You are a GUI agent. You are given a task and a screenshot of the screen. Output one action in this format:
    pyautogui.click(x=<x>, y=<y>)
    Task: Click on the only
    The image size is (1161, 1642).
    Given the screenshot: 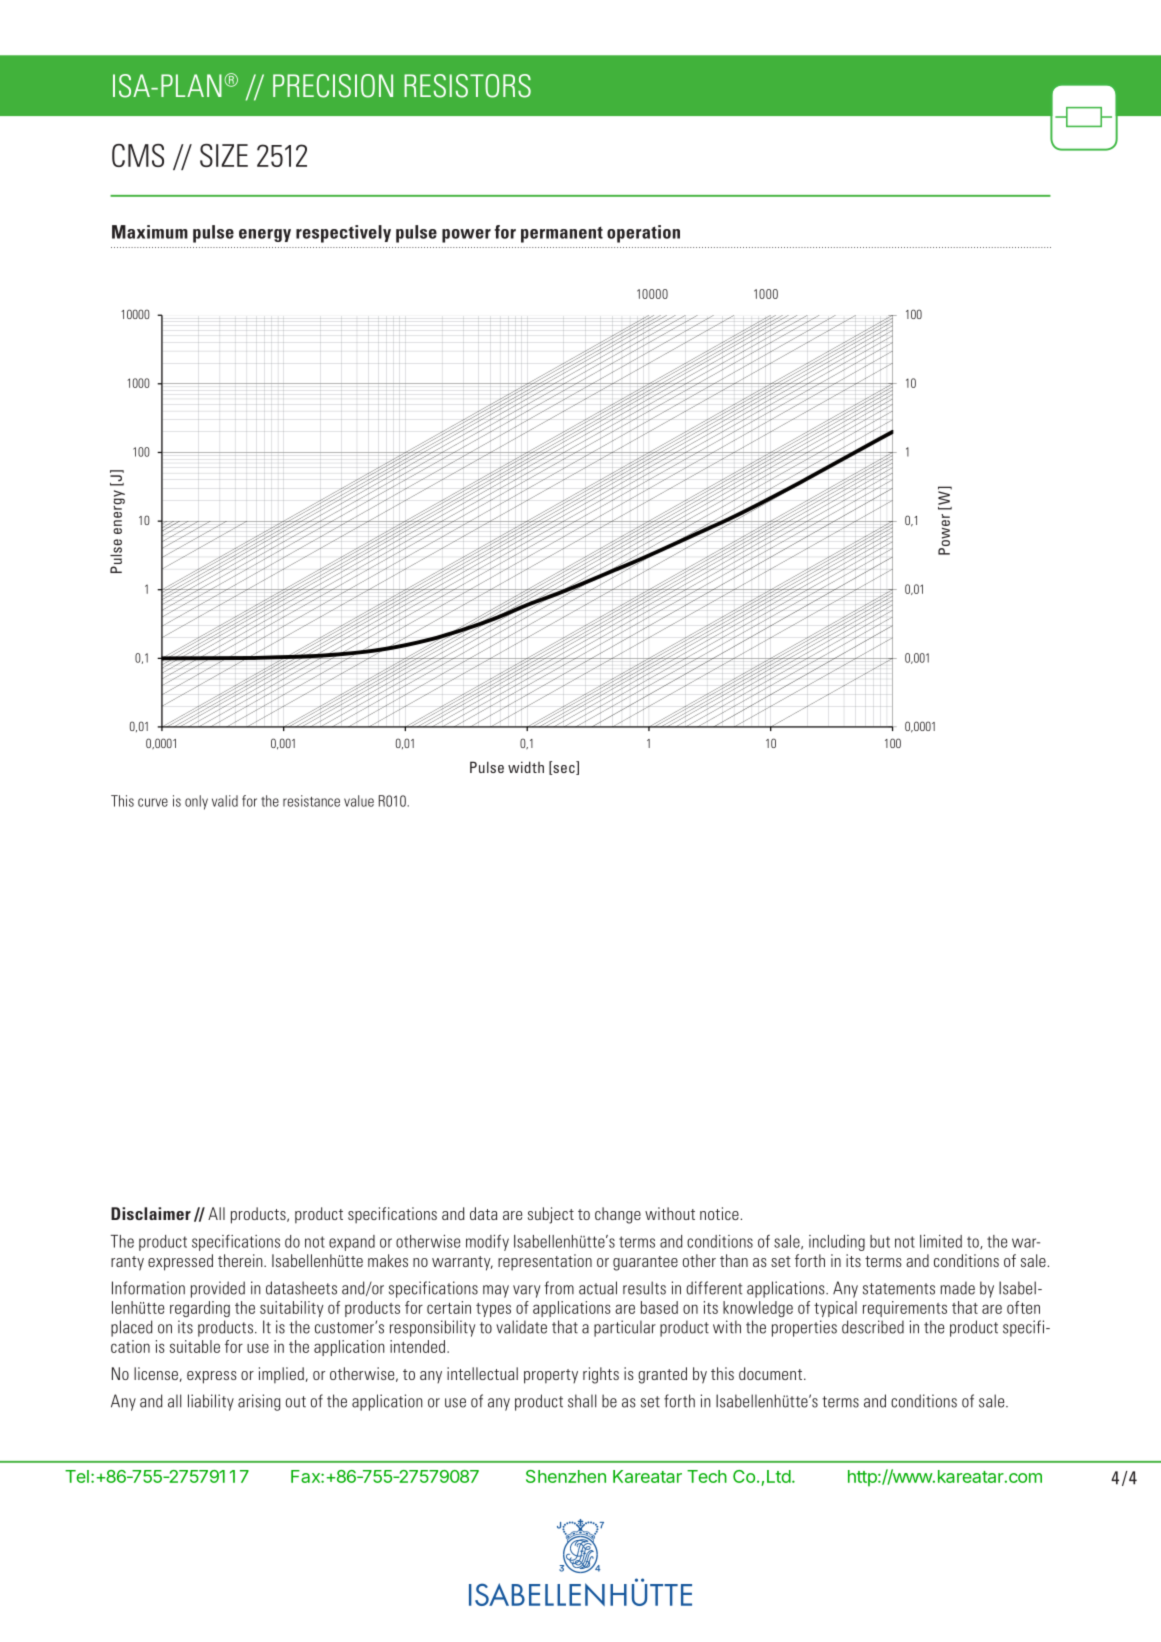 What is the action you would take?
    pyautogui.click(x=196, y=802)
